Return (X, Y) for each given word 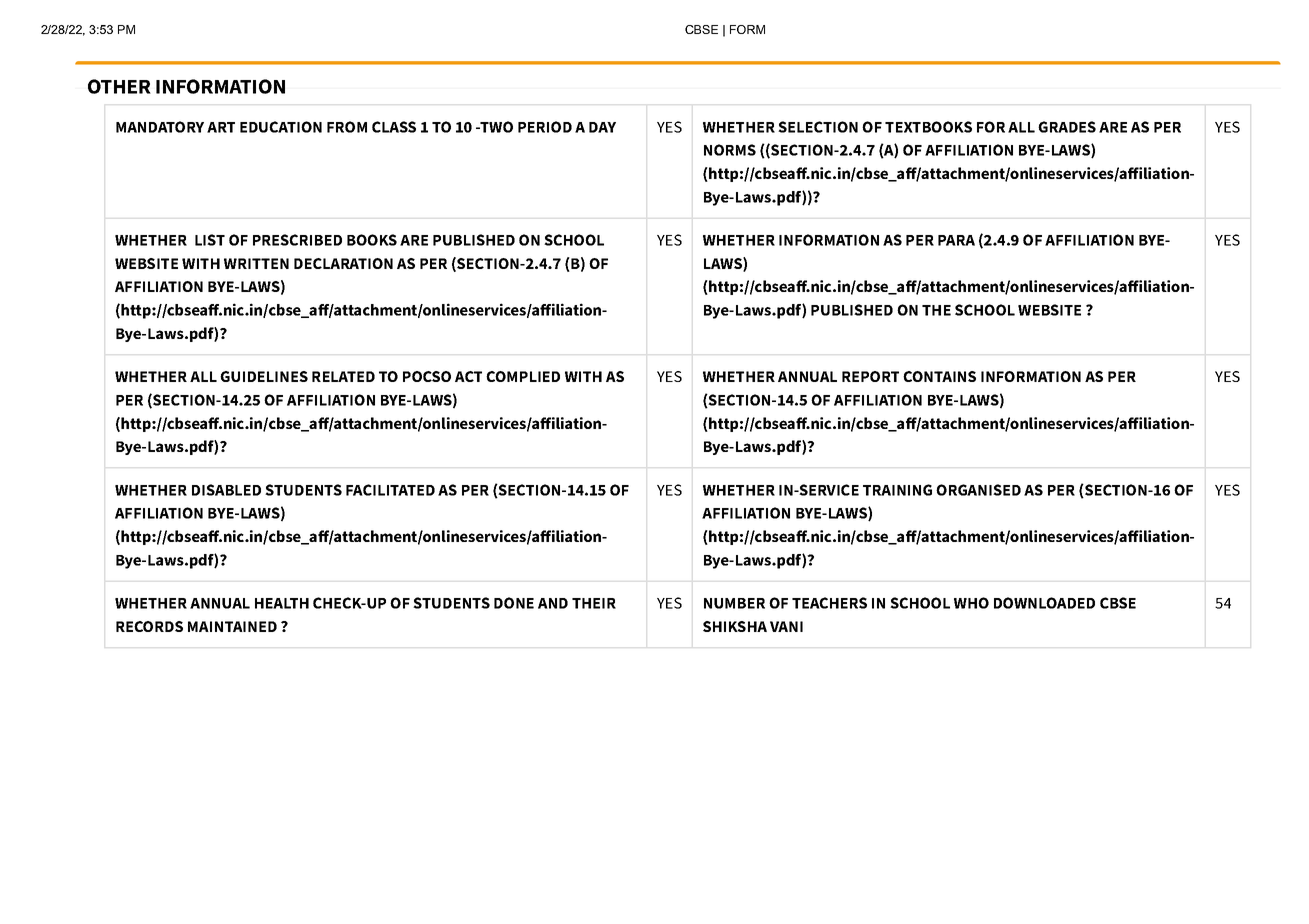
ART (221, 127)
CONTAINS (939, 376)
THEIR (594, 603)
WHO (971, 603)
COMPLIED (523, 376)
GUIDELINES (264, 376)
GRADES (1067, 127)
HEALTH (282, 603)
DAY (602, 127)
